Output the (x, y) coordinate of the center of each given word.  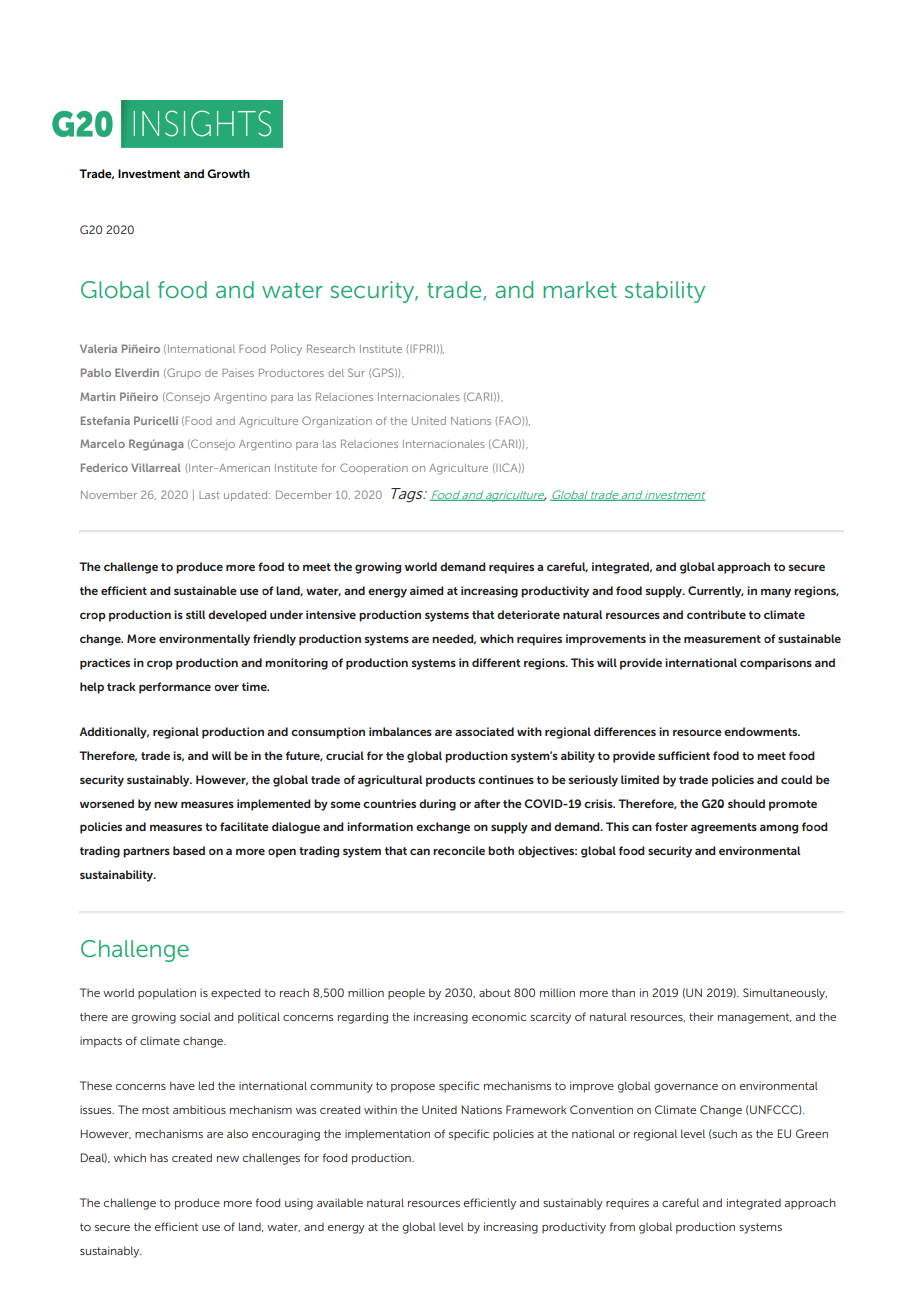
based (189, 850)
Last (209, 495)
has (159, 1158)
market (580, 289)
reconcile (459, 850)
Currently (716, 592)
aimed (427, 590)
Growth (228, 173)
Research (331, 348)
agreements (724, 828)
